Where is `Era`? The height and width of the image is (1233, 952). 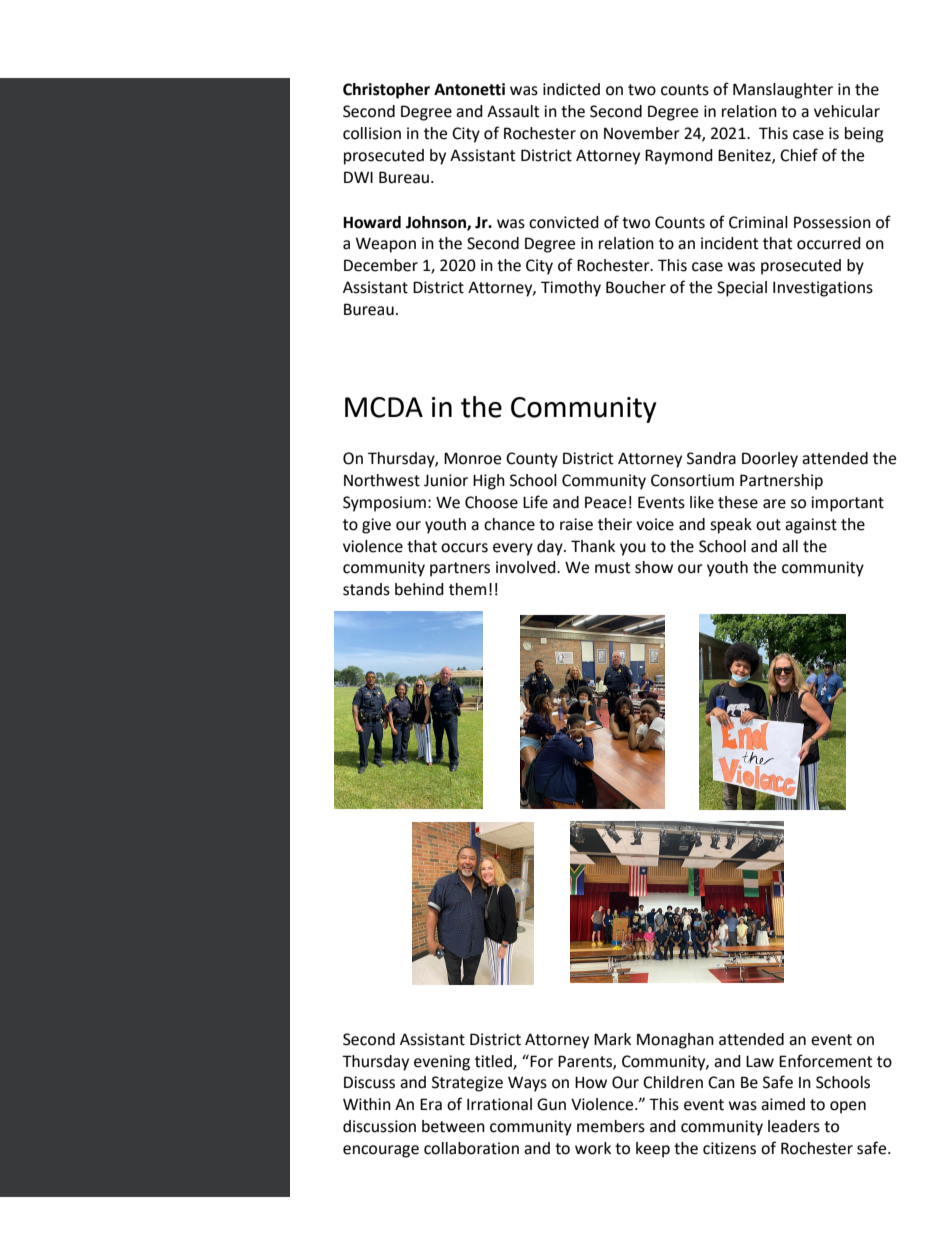
Era is located at coordinates (431, 1104).
